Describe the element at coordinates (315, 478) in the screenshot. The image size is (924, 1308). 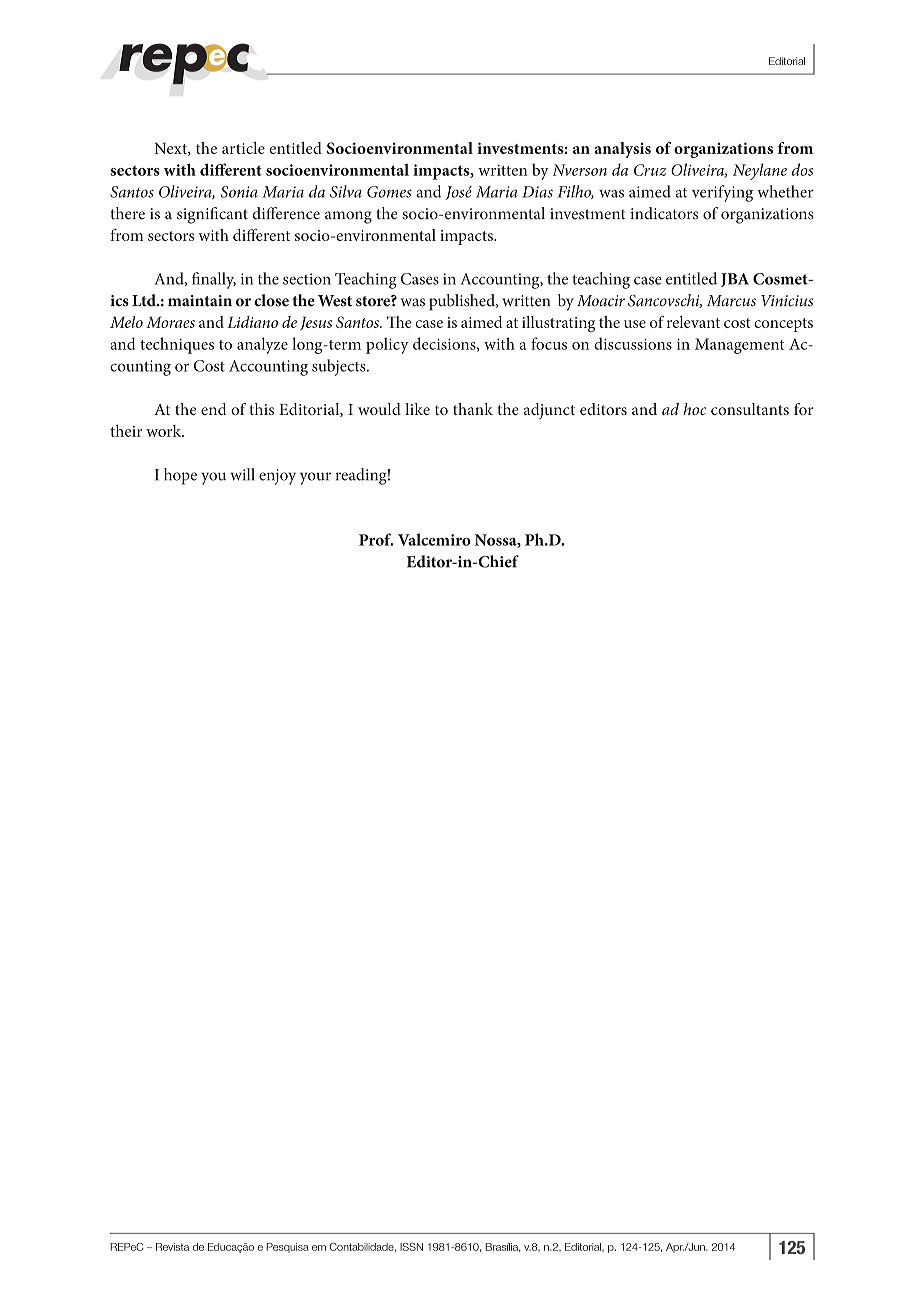
I see `your` at that location.
